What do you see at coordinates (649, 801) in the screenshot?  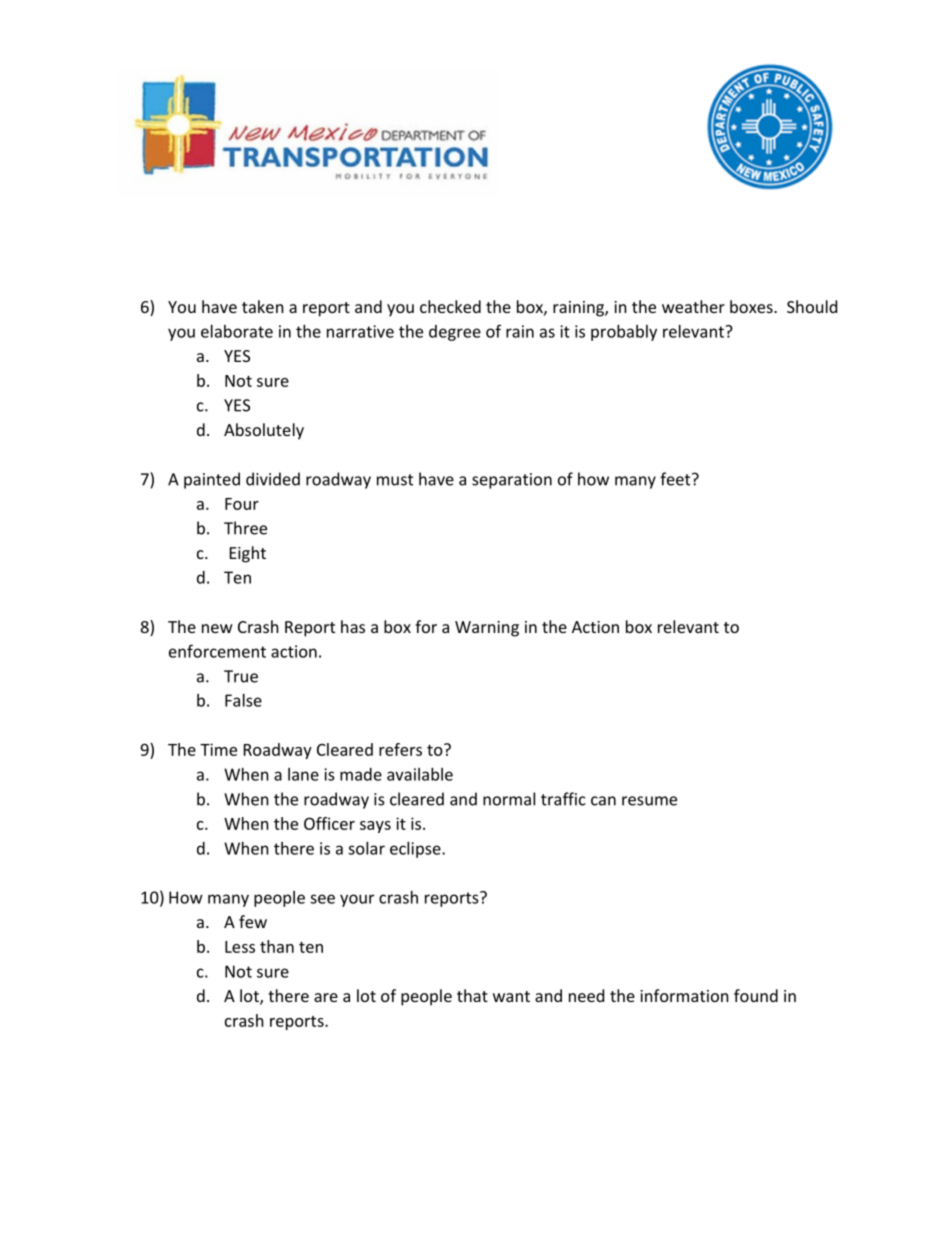 I see `resume` at bounding box center [649, 801].
